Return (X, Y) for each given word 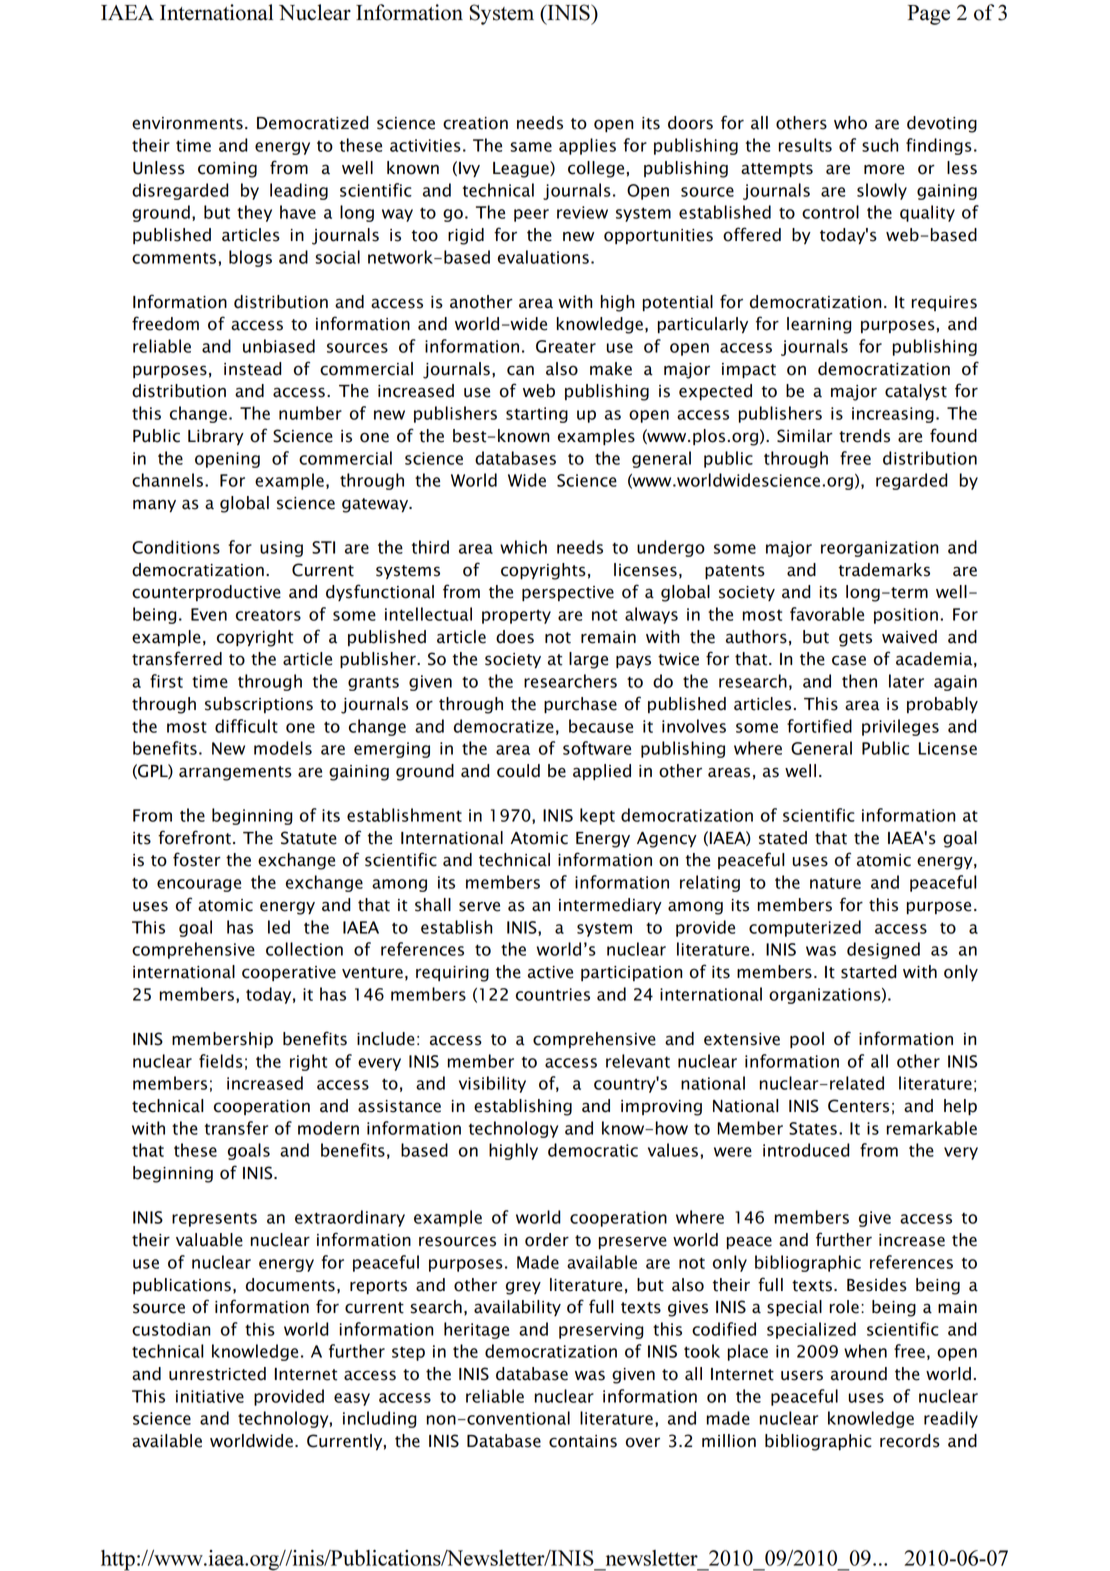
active (550, 972)
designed (883, 950)
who (850, 123)
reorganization (879, 549)
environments (187, 123)
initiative (210, 1396)
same (531, 147)
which (523, 547)
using (281, 549)
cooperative (289, 973)
